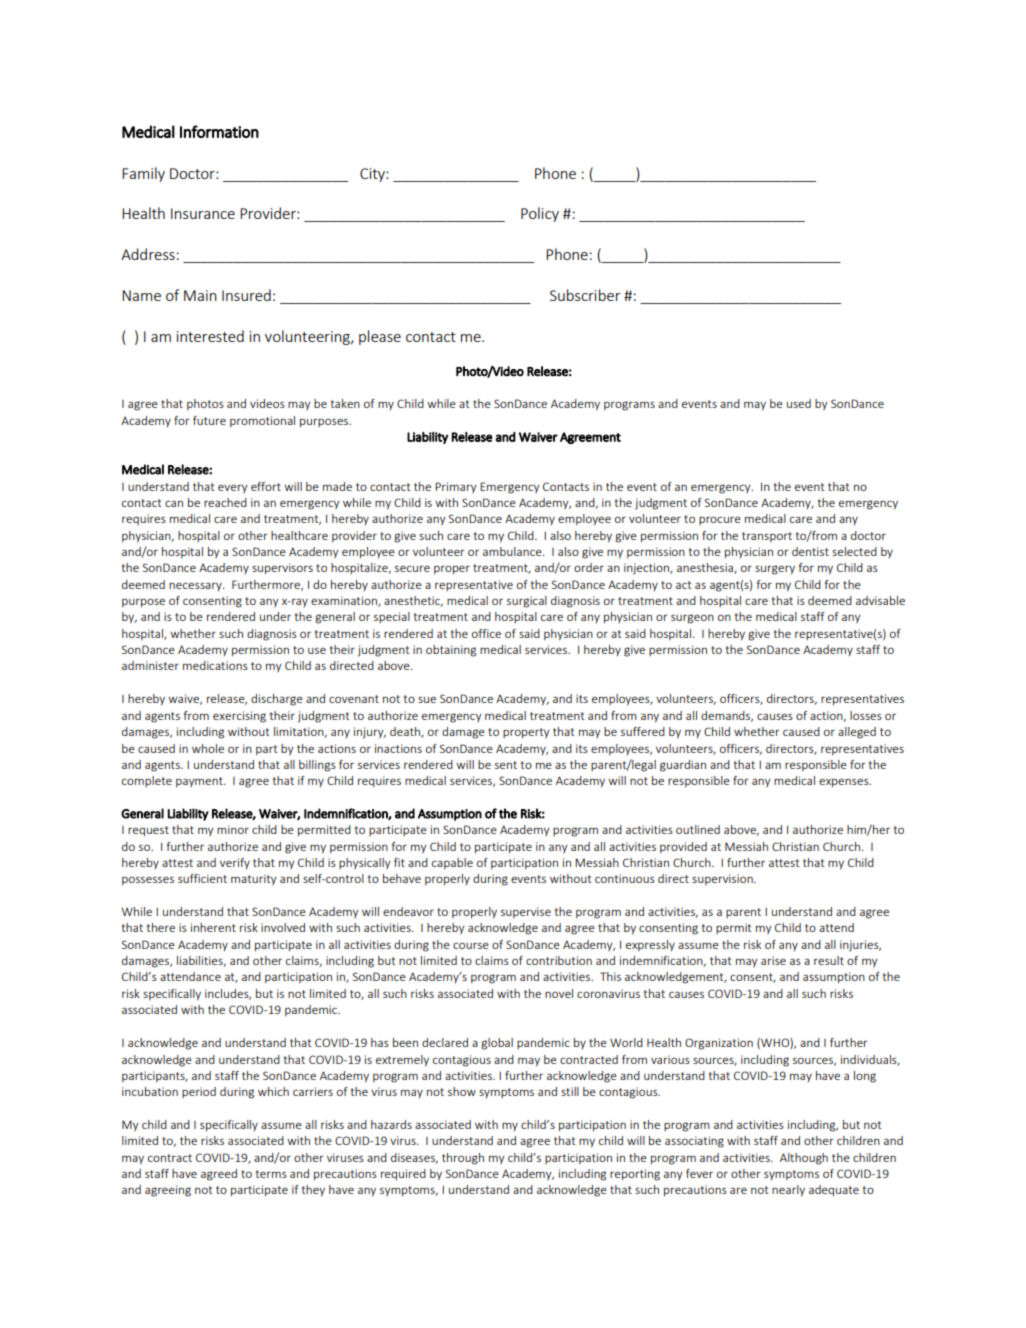 The image size is (1026, 1328). Describe the element at coordinates (219, 131) in the document. I see `Information` at that location.
